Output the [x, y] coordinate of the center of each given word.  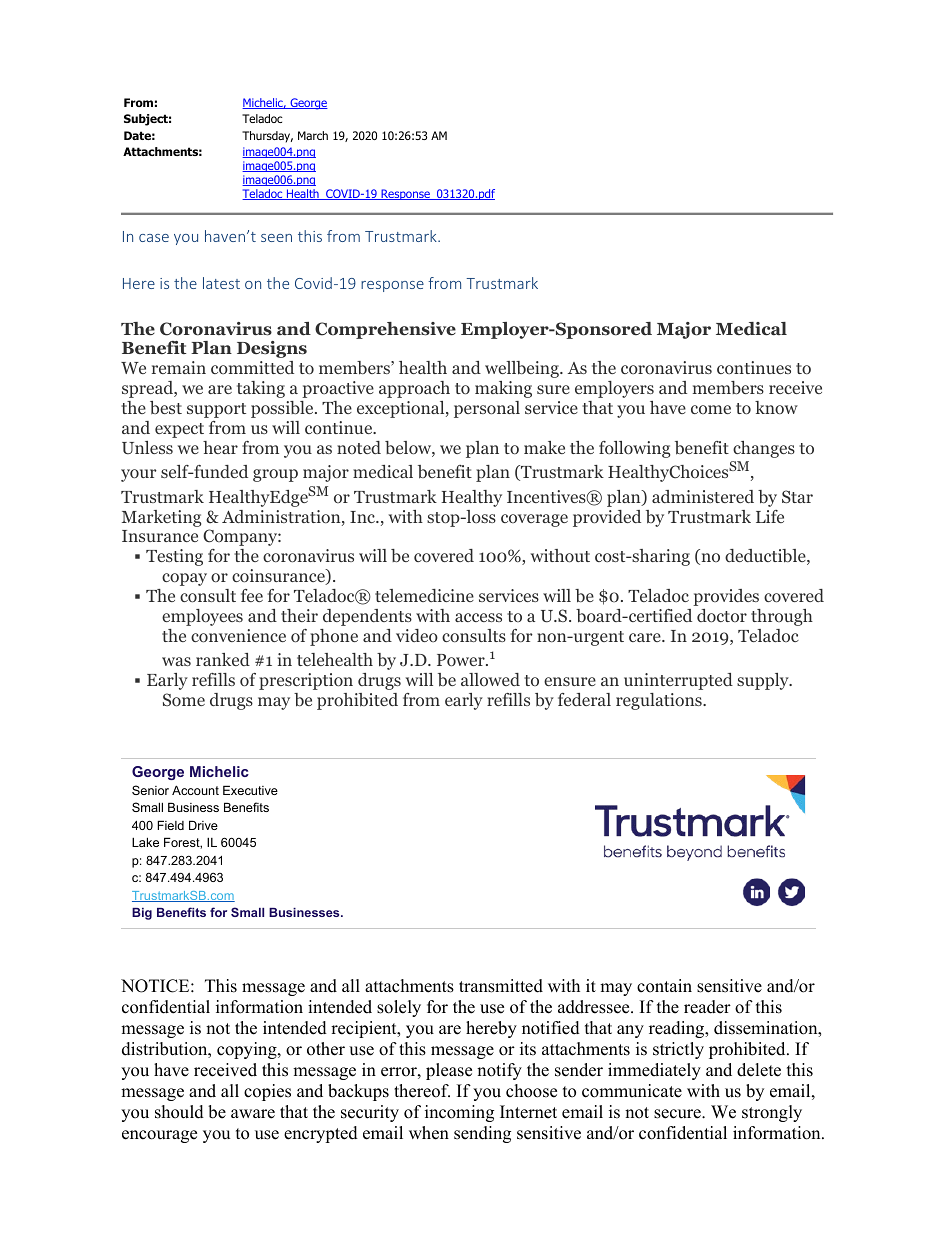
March [313, 135]
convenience [238, 636]
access [478, 617]
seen [276, 238]
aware [253, 1114]
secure [678, 1114]
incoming [459, 1113]
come [711, 409]
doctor [722, 616]
